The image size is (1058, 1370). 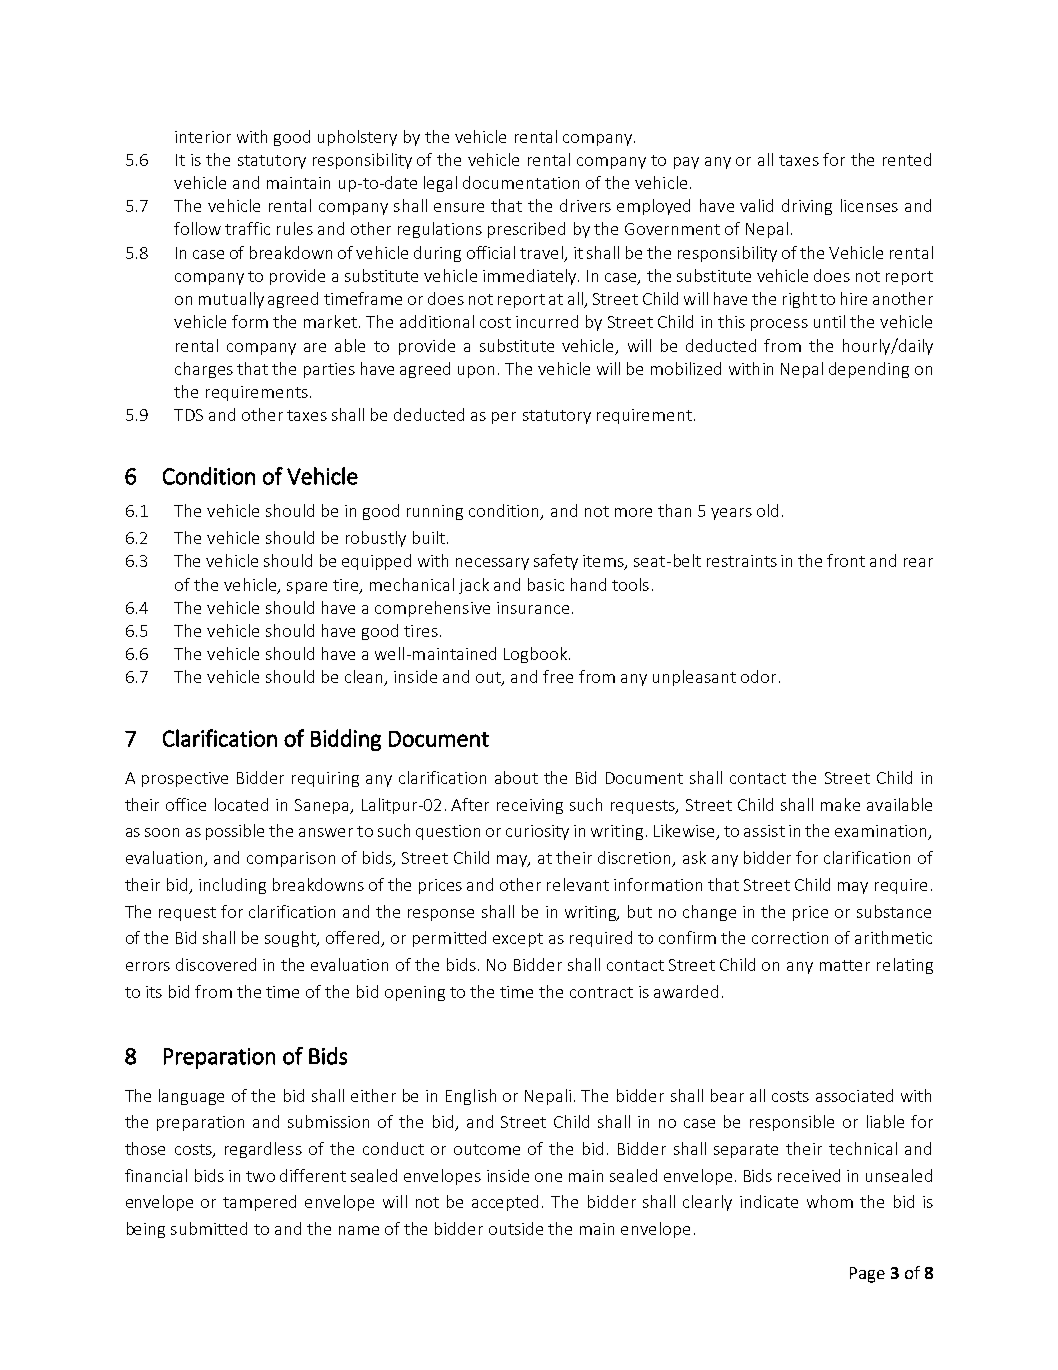 I want to click on TDS, so click(x=188, y=415).
